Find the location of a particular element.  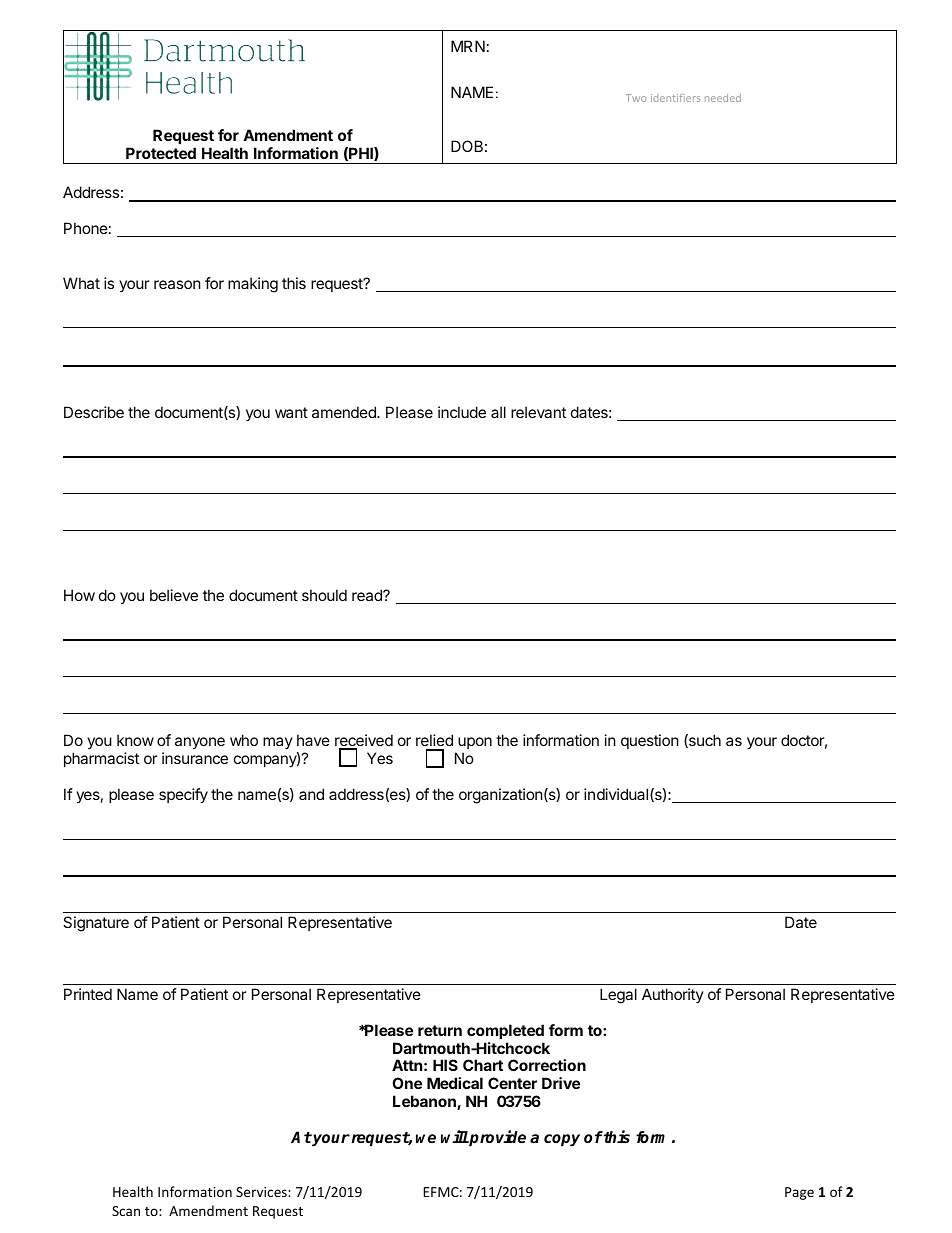

will is located at coordinates (455, 1136).
